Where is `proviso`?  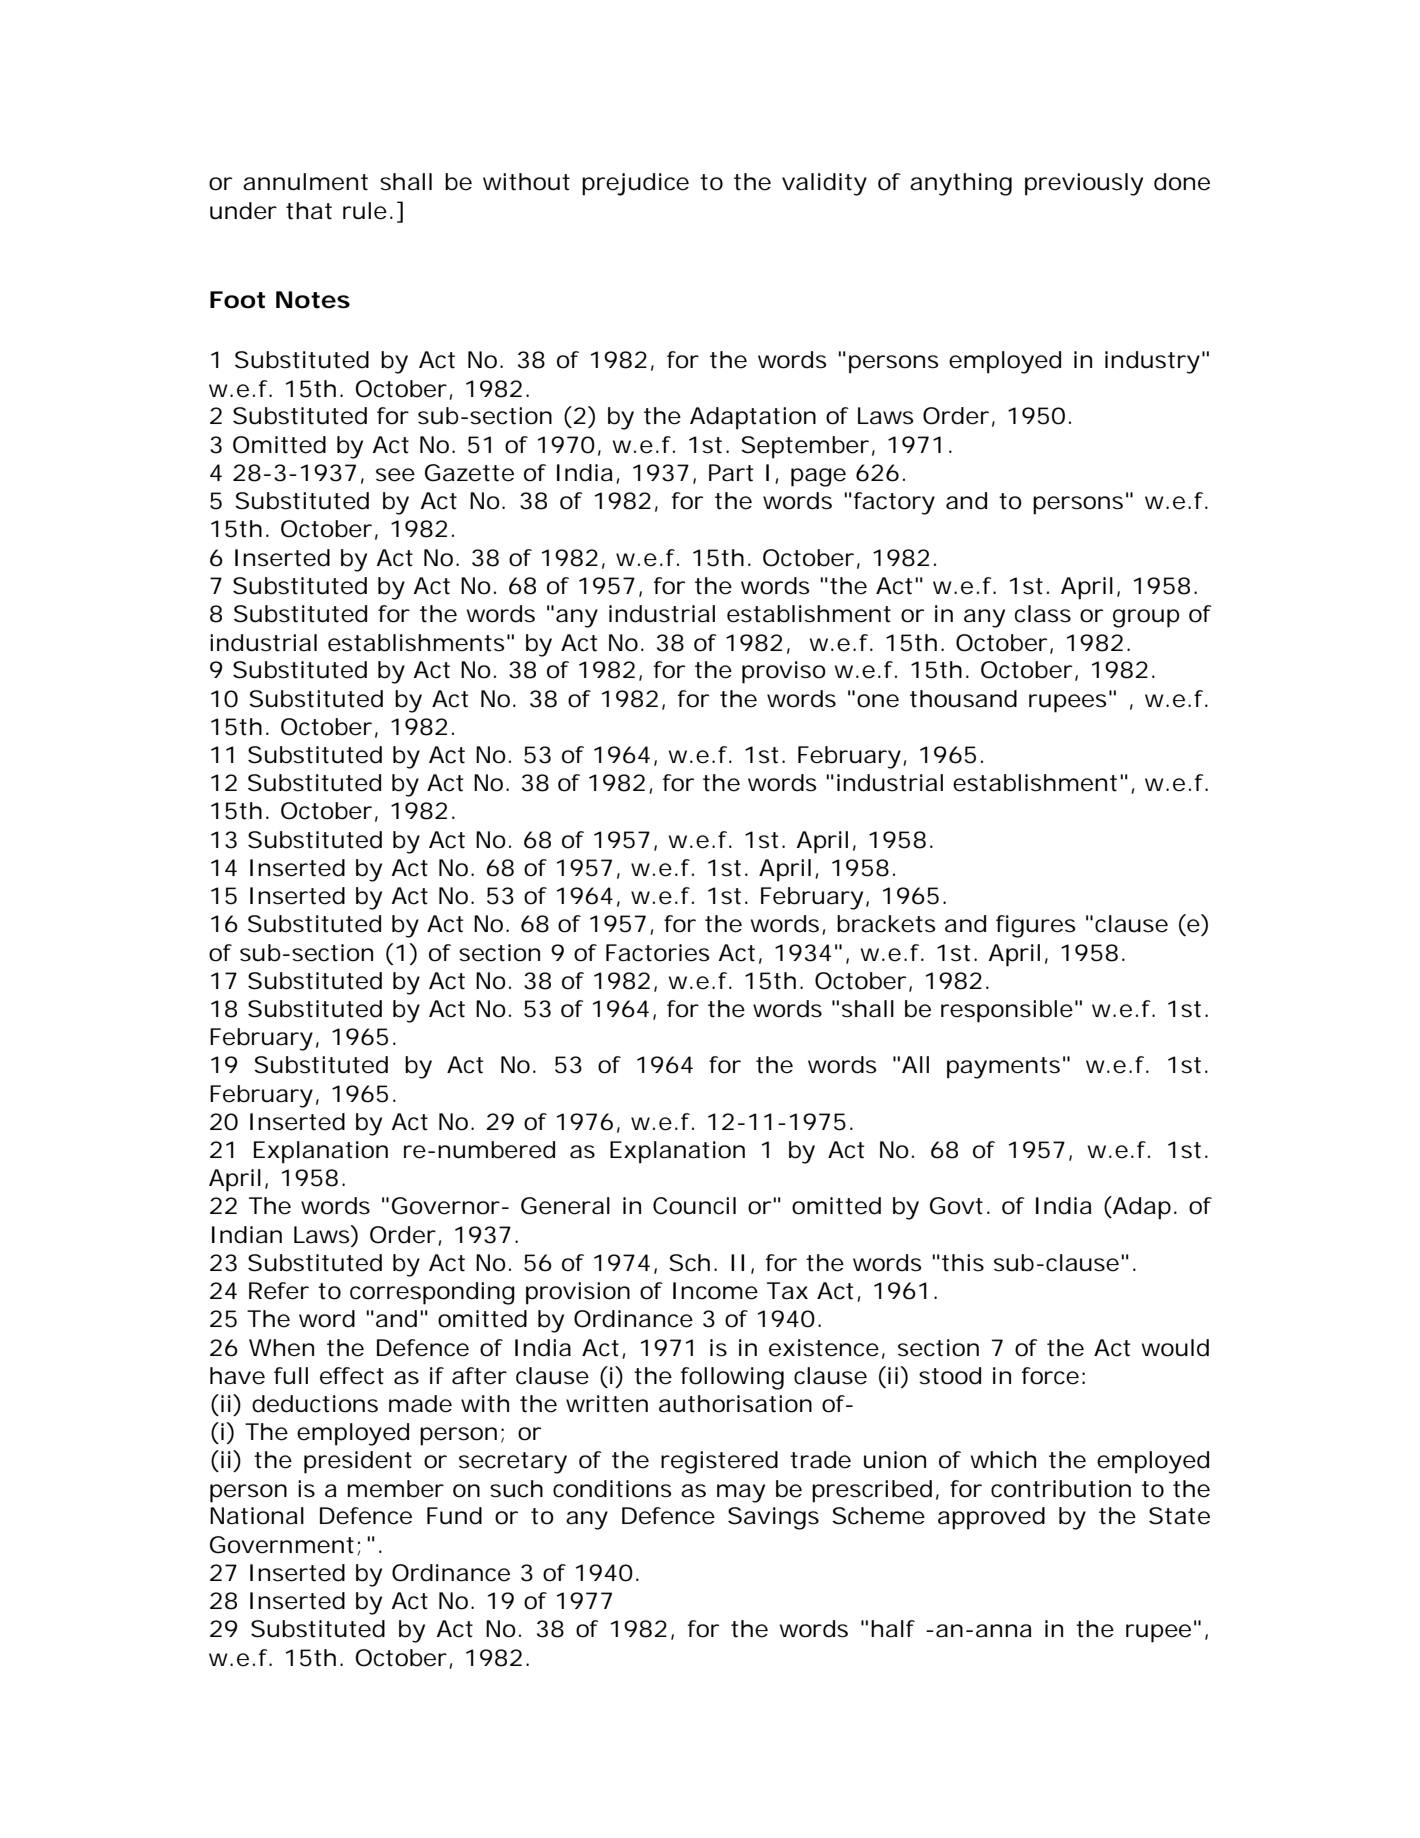 proviso is located at coordinates (784, 672).
